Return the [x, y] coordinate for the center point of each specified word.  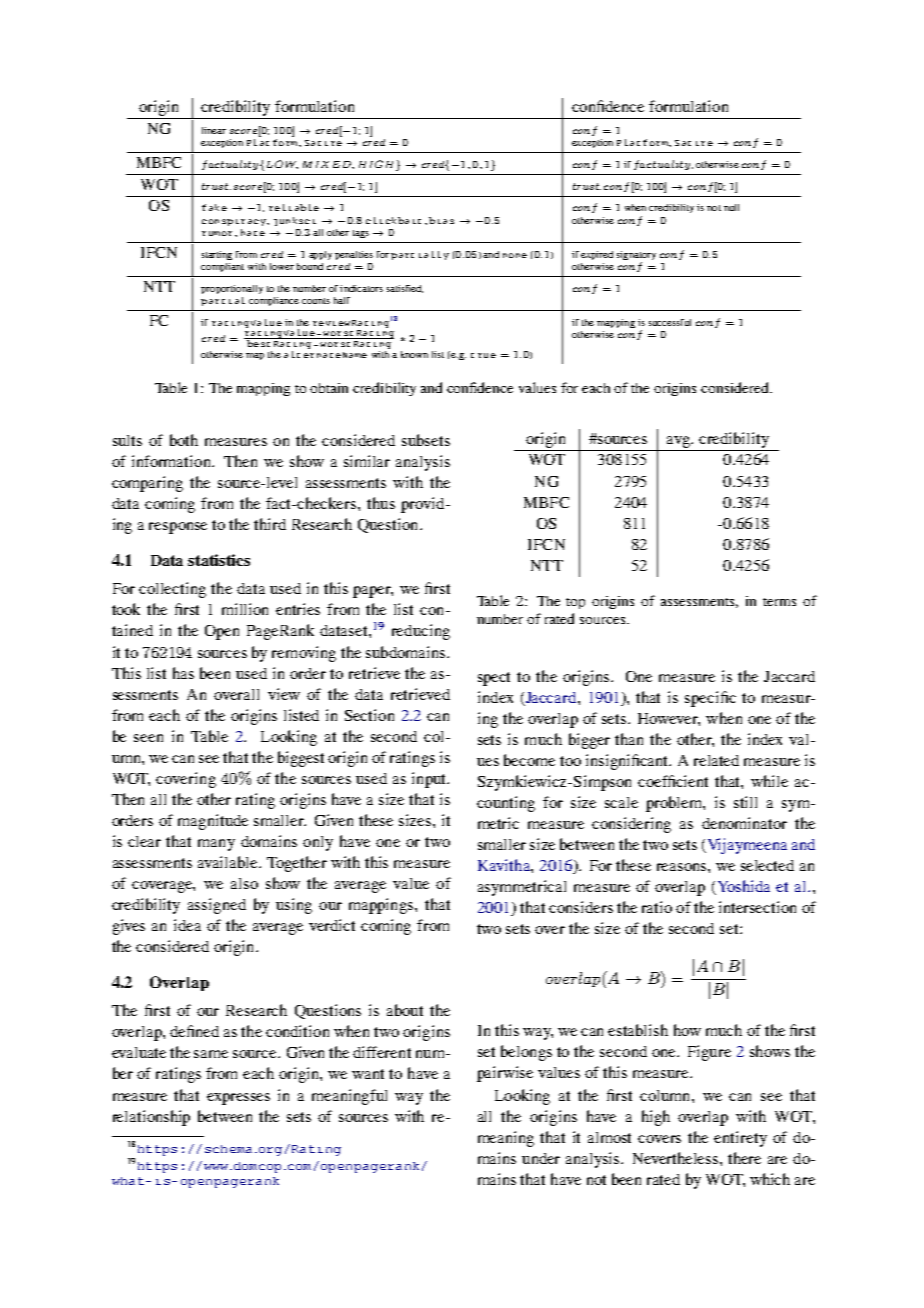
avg [680, 442]
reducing [421, 632]
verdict [332, 925]
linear [214, 130]
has [183, 673]
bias [441, 220]
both [184, 440]
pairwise [505, 1074]
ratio [657, 907]
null [731, 207]
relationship [151, 1118]
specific [710, 699]
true [483, 355]
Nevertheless [677, 1158]
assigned [217, 906]
